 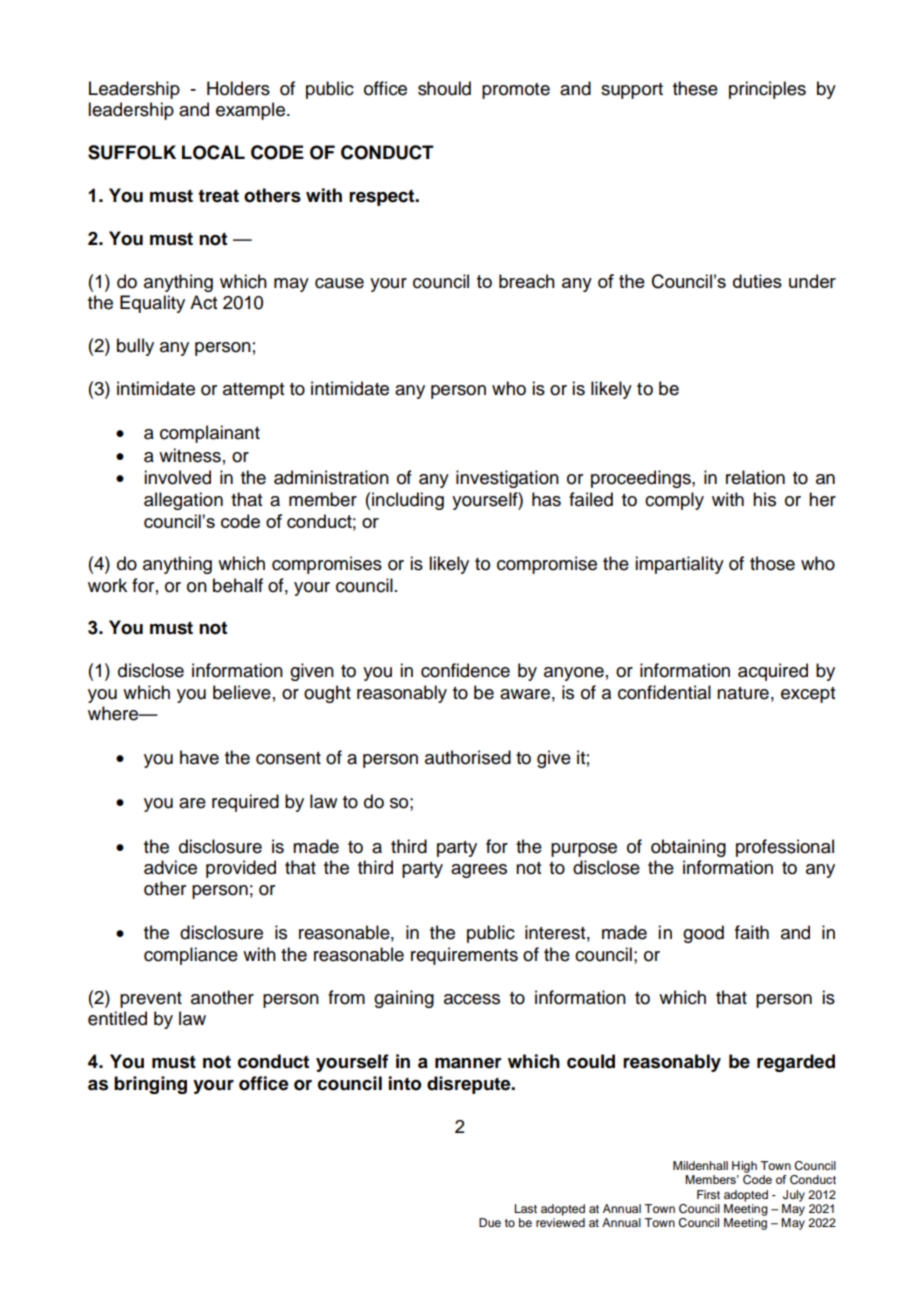 What do you see at coordinates (213, 152) in the screenshot?
I see `LOCAL` at bounding box center [213, 152].
